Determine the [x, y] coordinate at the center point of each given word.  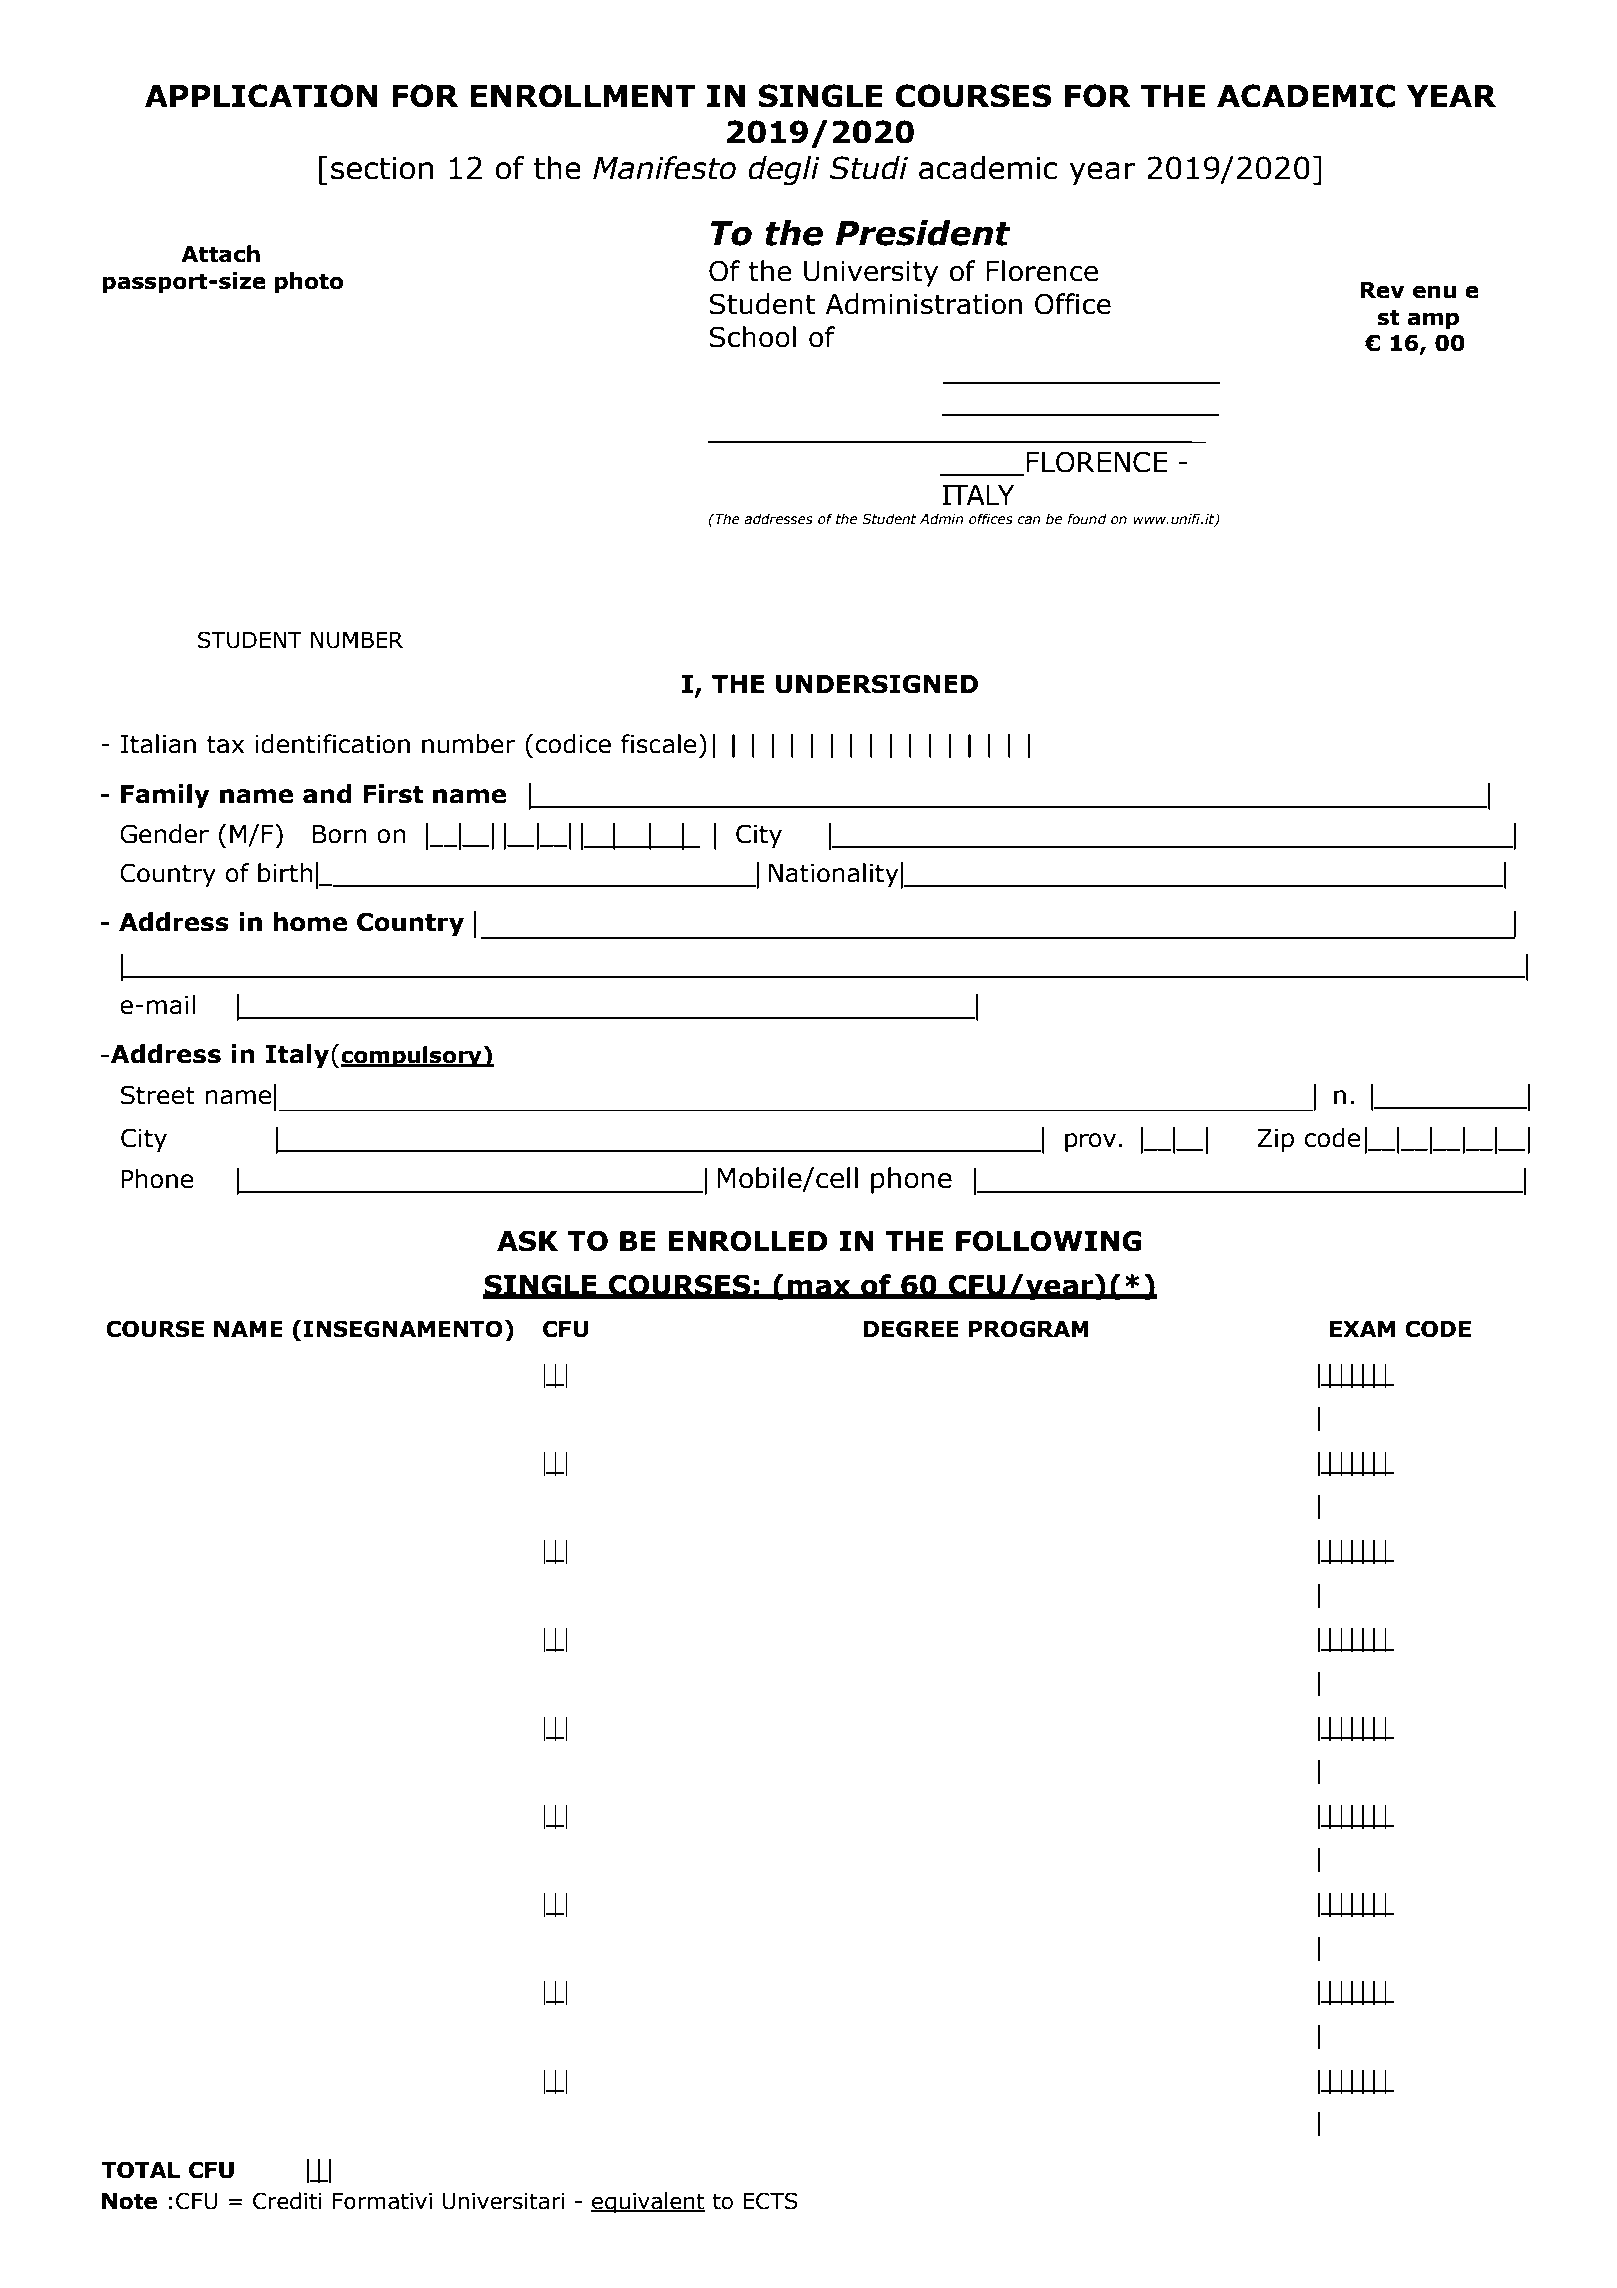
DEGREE [911, 1329]
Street [157, 1095]
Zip [1275, 1140]
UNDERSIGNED [877, 684]
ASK [527, 1241]
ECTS [770, 2201]
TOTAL [140, 2170]
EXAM [1362, 1329]
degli [784, 170]
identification [332, 744]
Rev [1382, 290]
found [1087, 519]
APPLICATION [261, 96]
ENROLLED [748, 1241]
